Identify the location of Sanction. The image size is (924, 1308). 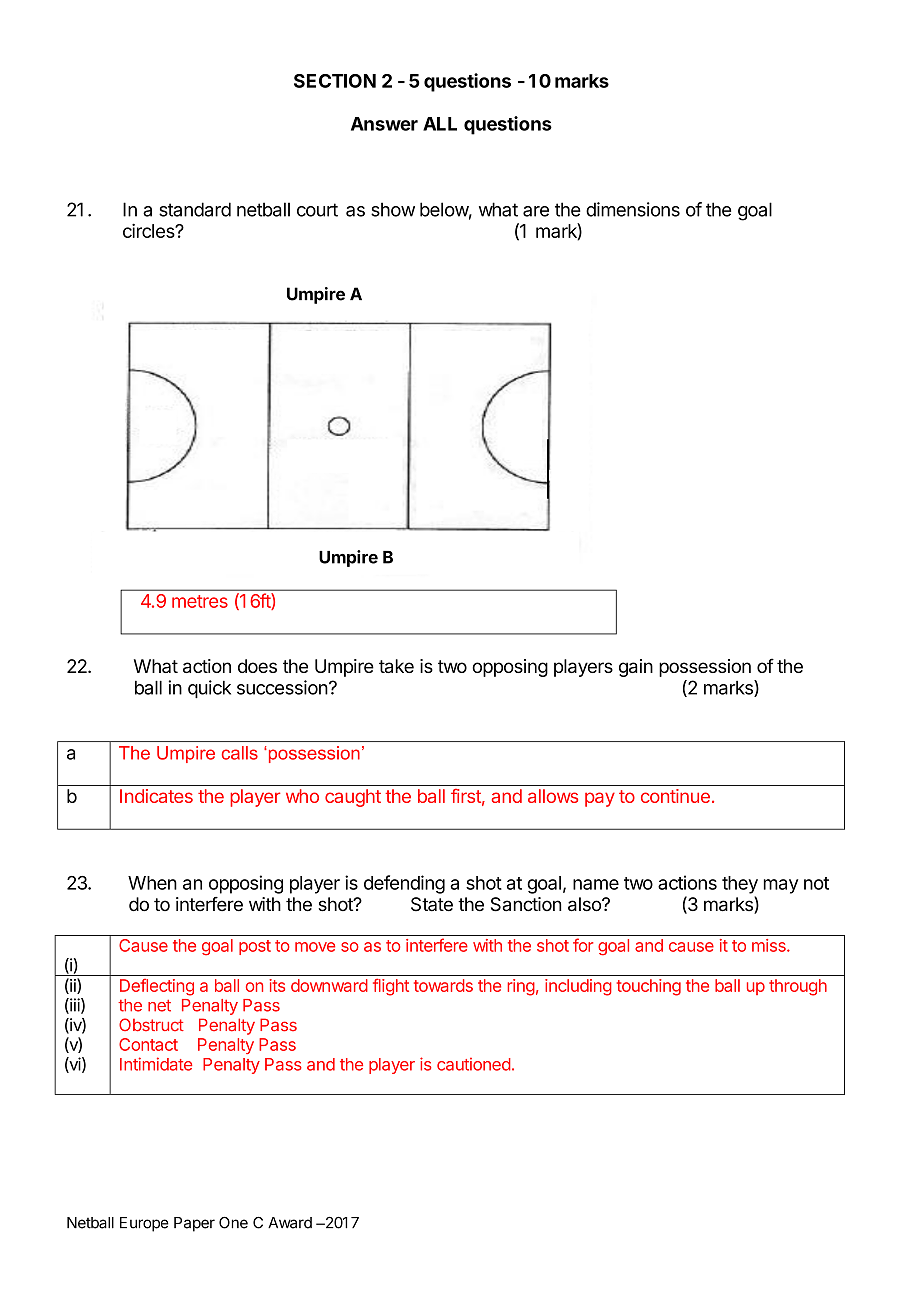
(526, 904).
